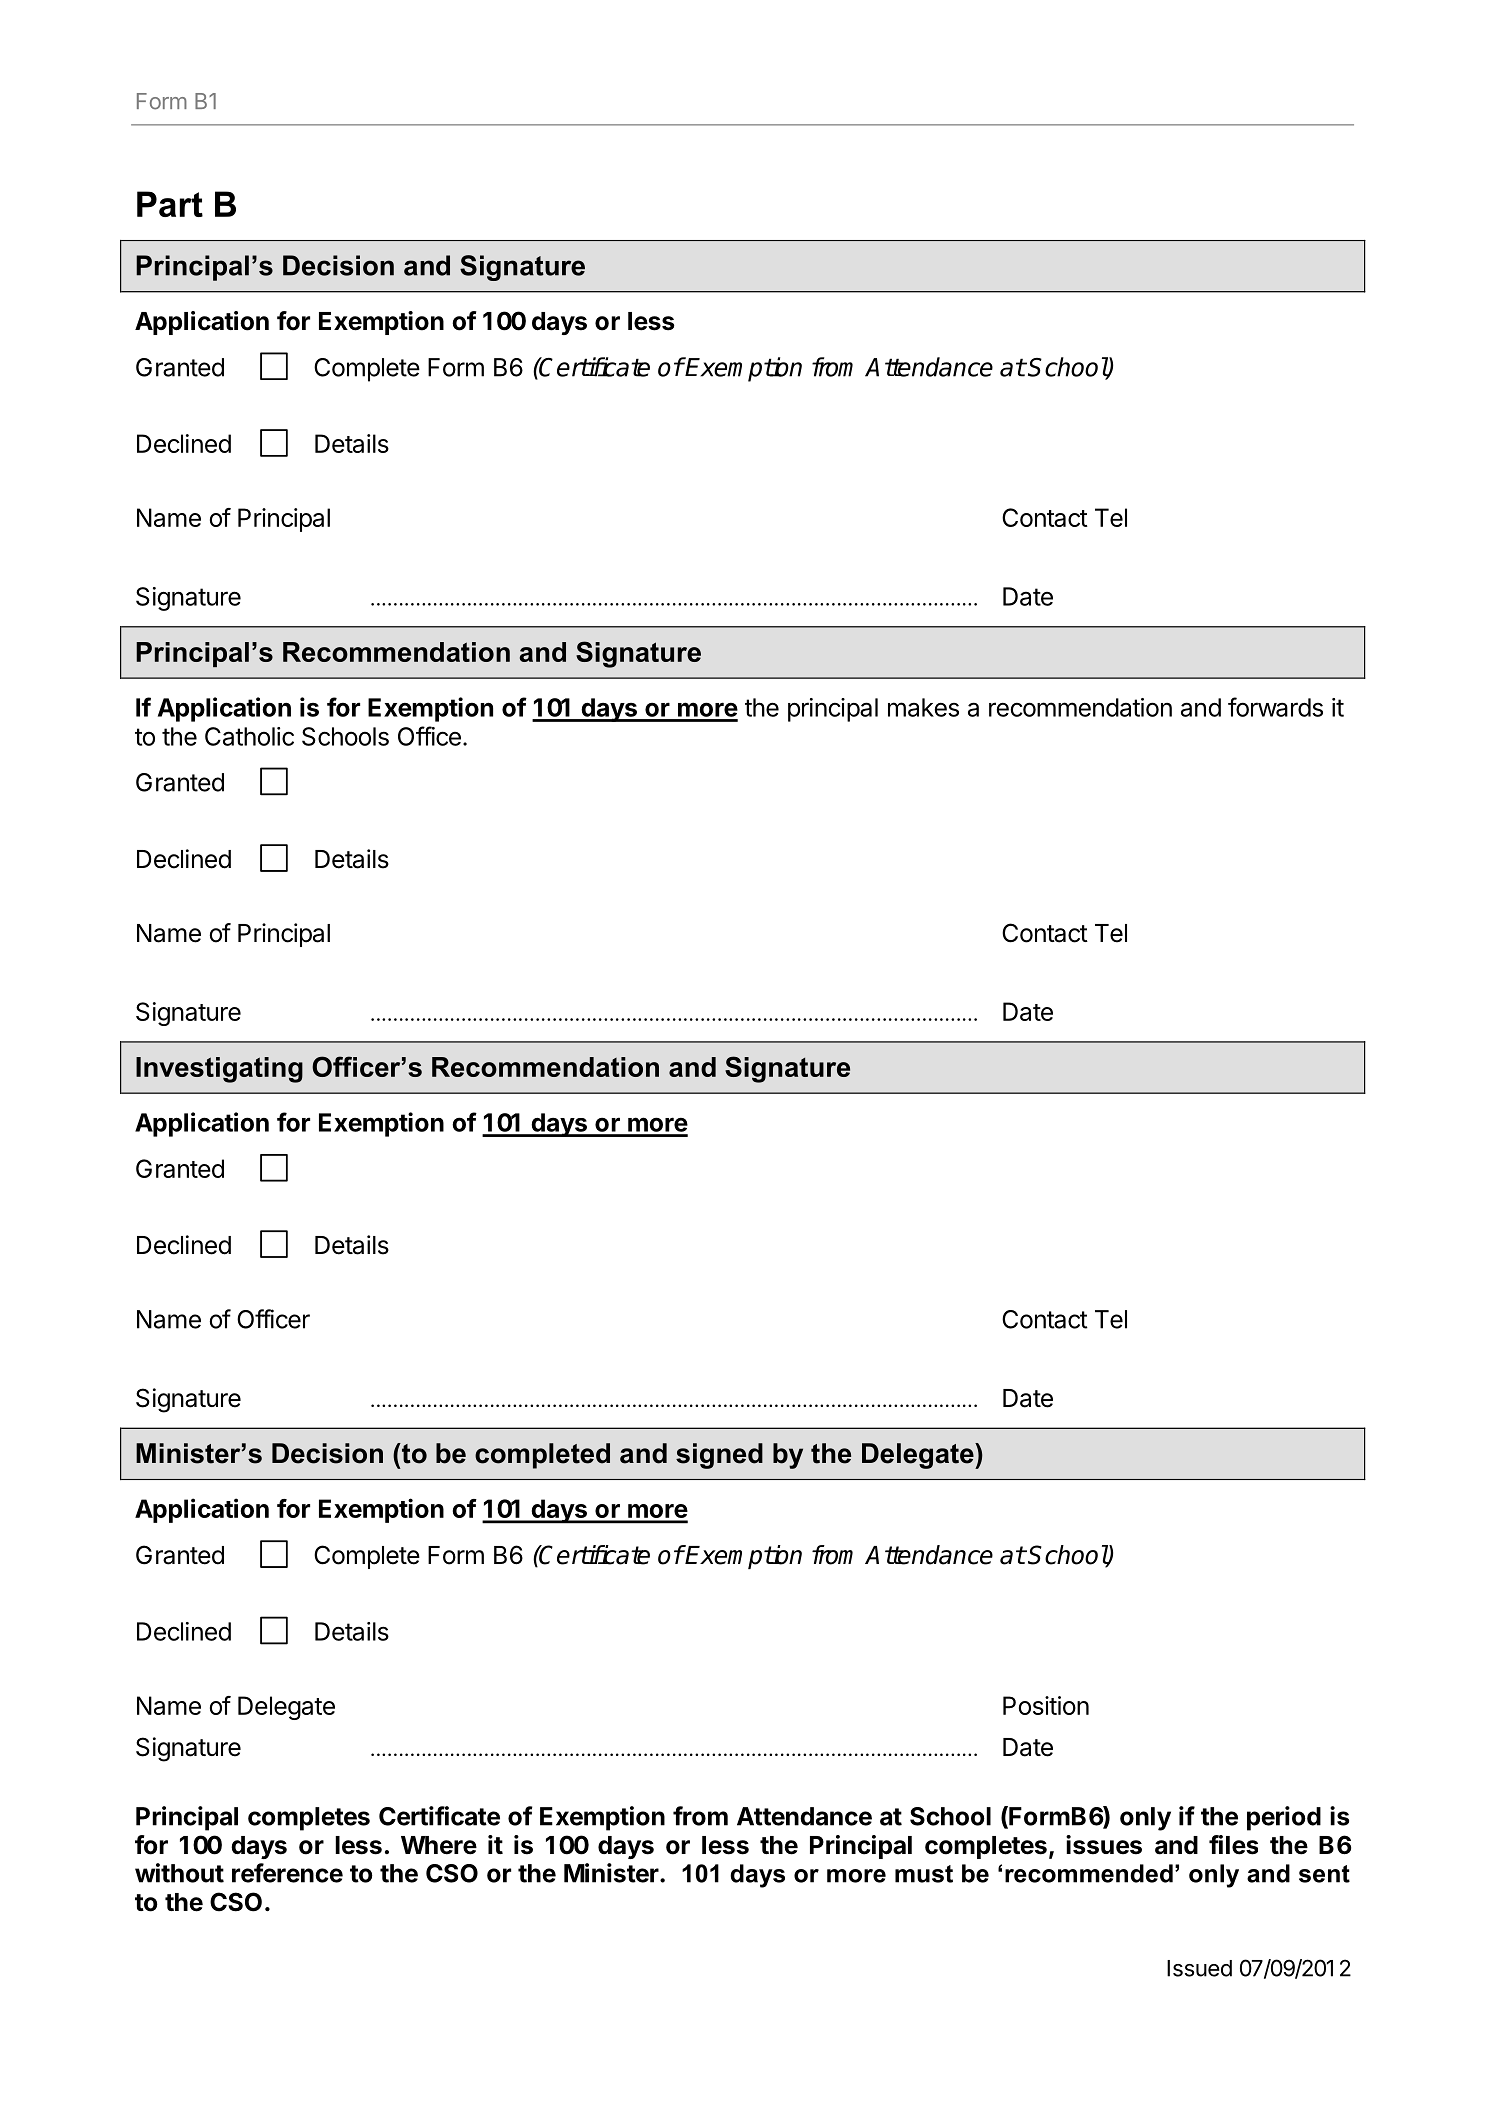 The image size is (1485, 2101). Describe the element at coordinates (1046, 1705) in the page. I see `Position` at that location.
